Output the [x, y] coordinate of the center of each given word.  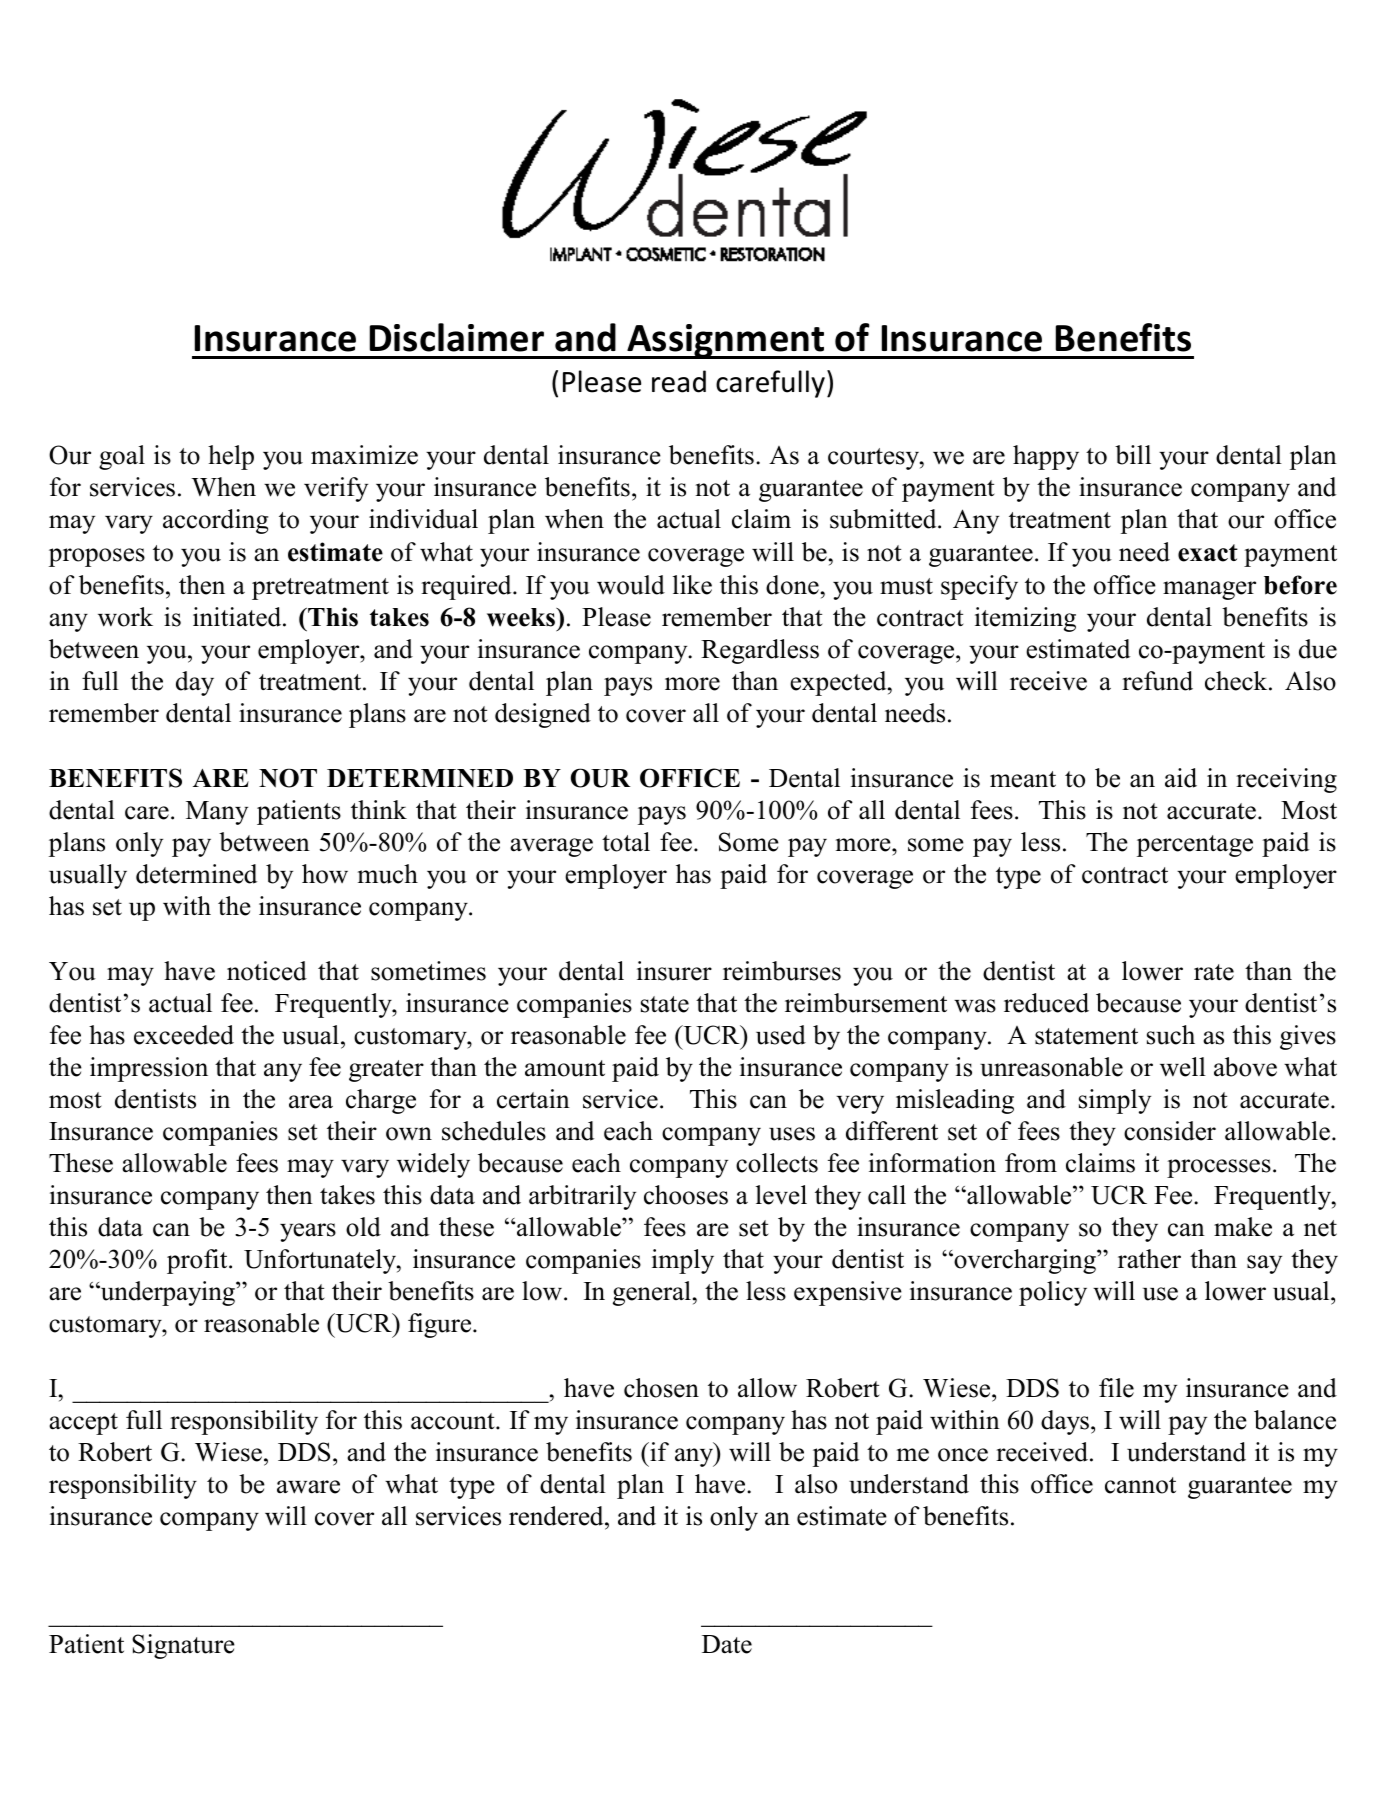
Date [727, 1644]
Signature [183, 1646]
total [626, 842]
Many [217, 813]
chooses [686, 1195]
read [679, 381]
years [308, 1232]
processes [1219, 1168]
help [231, 457]
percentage [1195, 846]
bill [1133, 455]
